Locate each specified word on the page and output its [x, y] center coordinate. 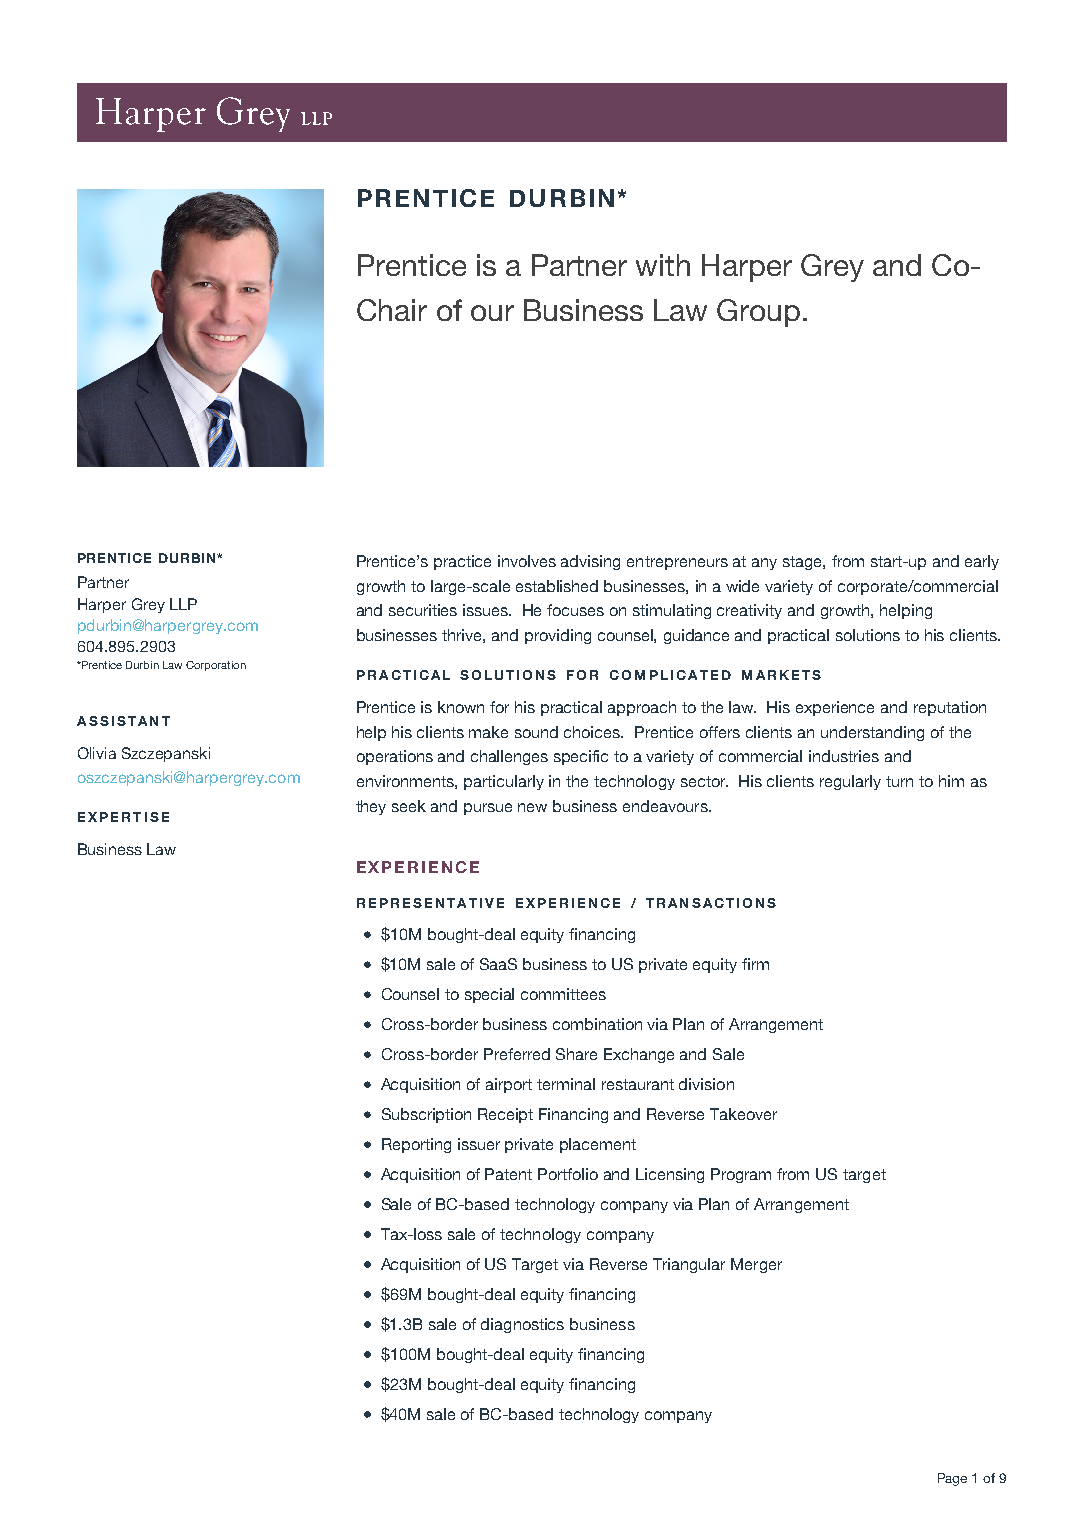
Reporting [416, 1145]
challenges [509, 757]
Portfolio [568, 1174]
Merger [756, 1265]
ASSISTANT [123, 721]
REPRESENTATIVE [430, 903]
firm [755, 964]
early [982, 562]
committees [563, 994]
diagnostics [522, 1325]
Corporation [216, 666]
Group [758, 313]
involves [527, 561]
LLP [183, 604]
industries [844, 756]
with [663, 265]
